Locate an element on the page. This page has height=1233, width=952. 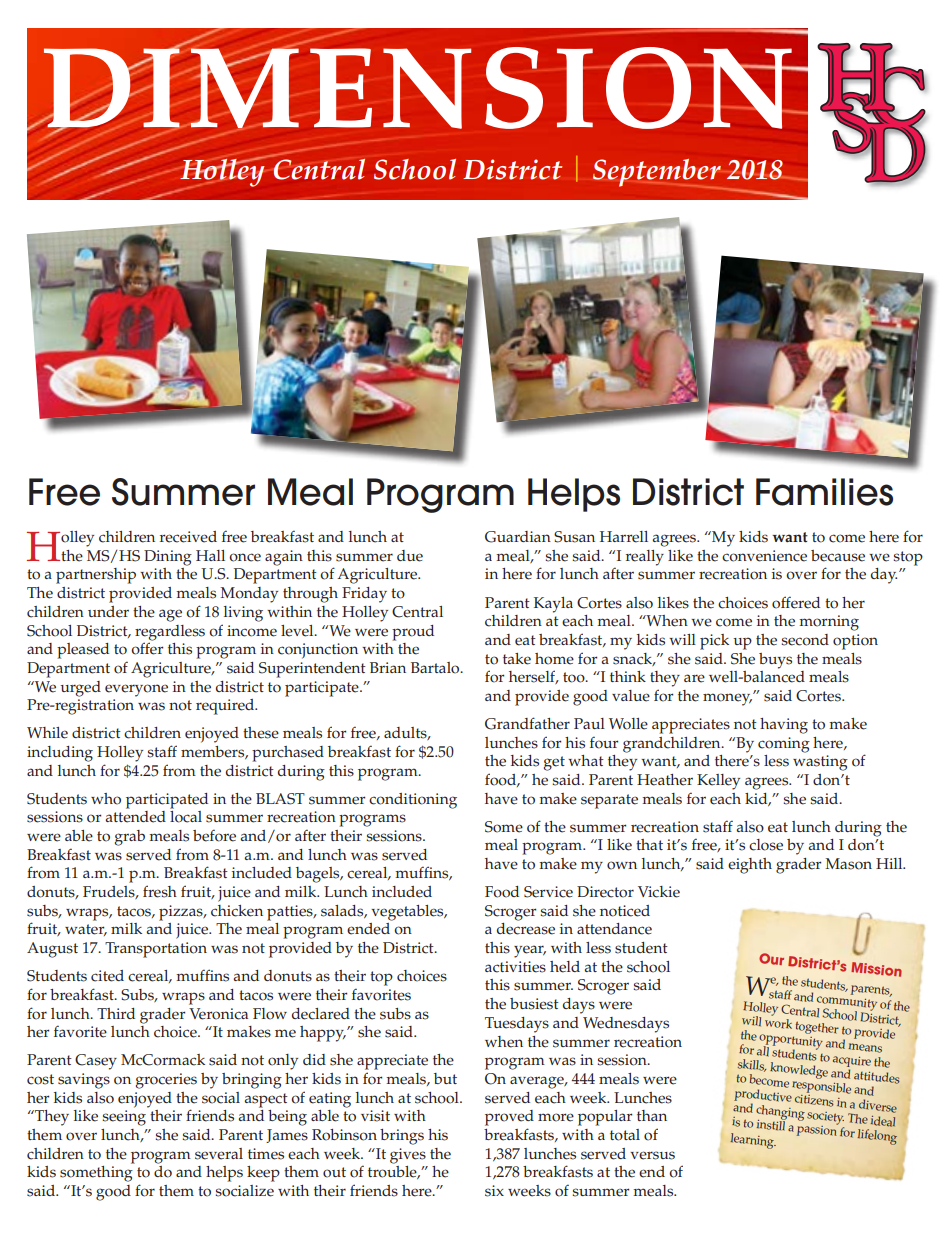
Grandfather is located at coordinates (527, 723).
